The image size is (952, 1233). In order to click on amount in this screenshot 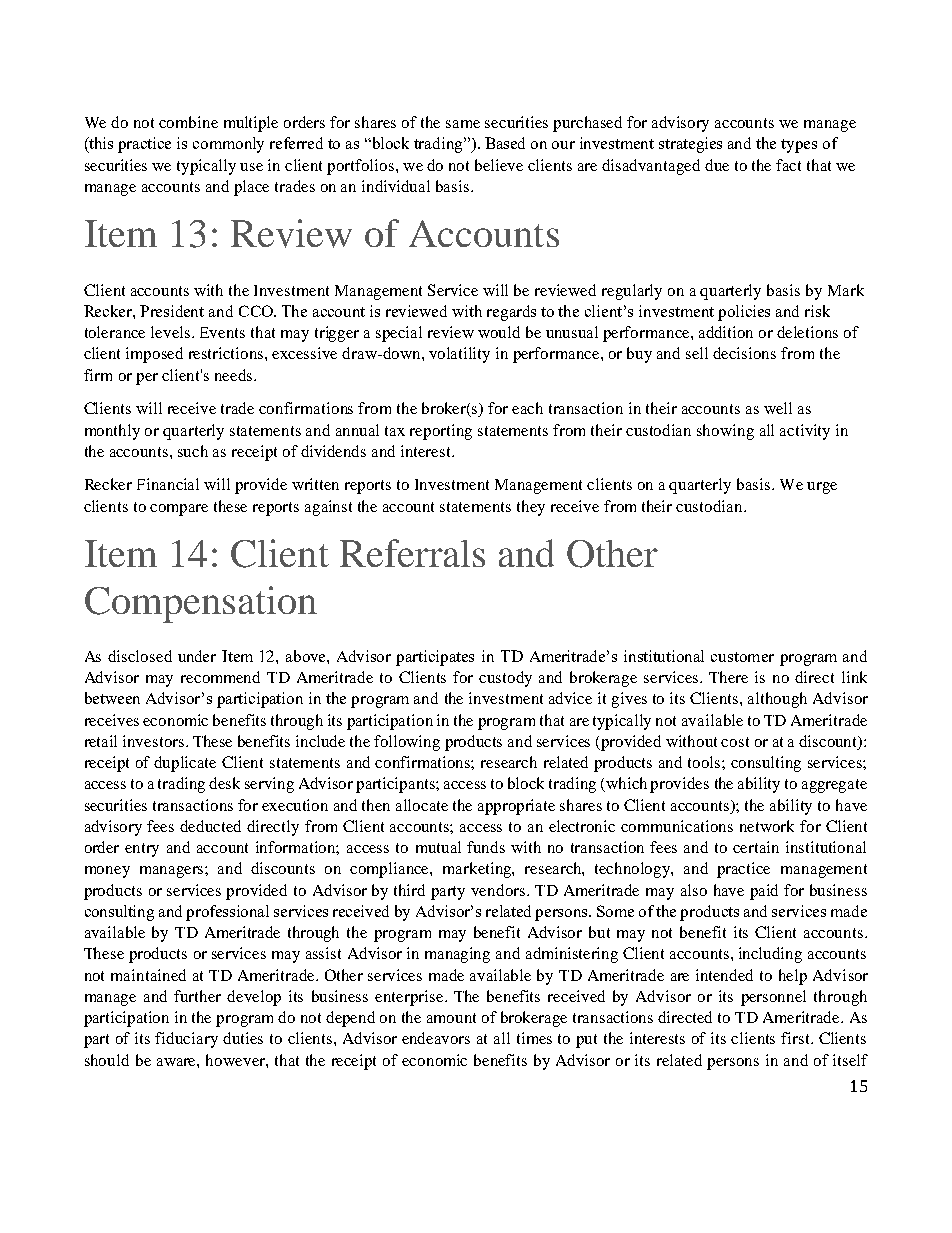, I will do `click(451, 1018)`.
